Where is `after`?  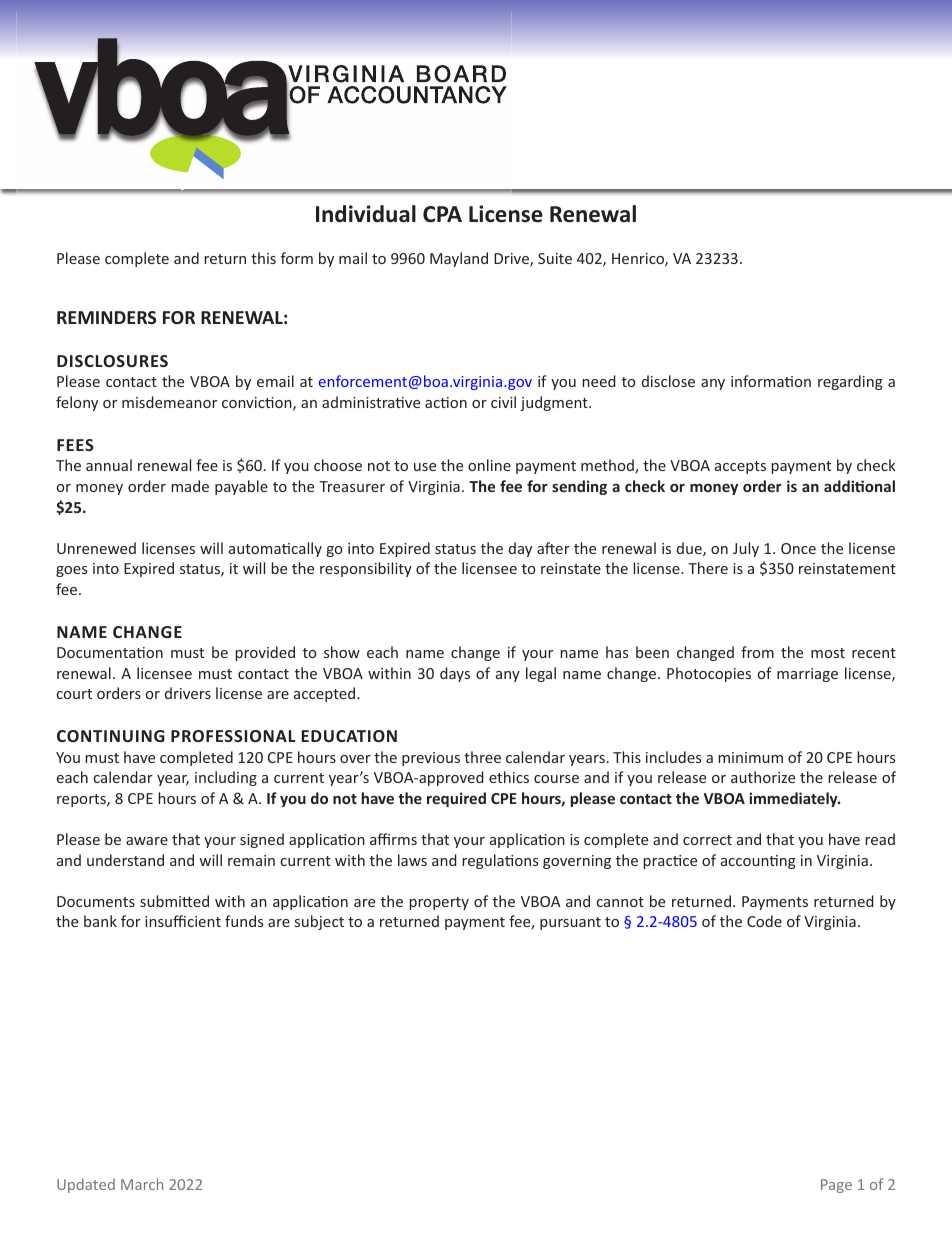 after is located at coordinates (553, 548).
